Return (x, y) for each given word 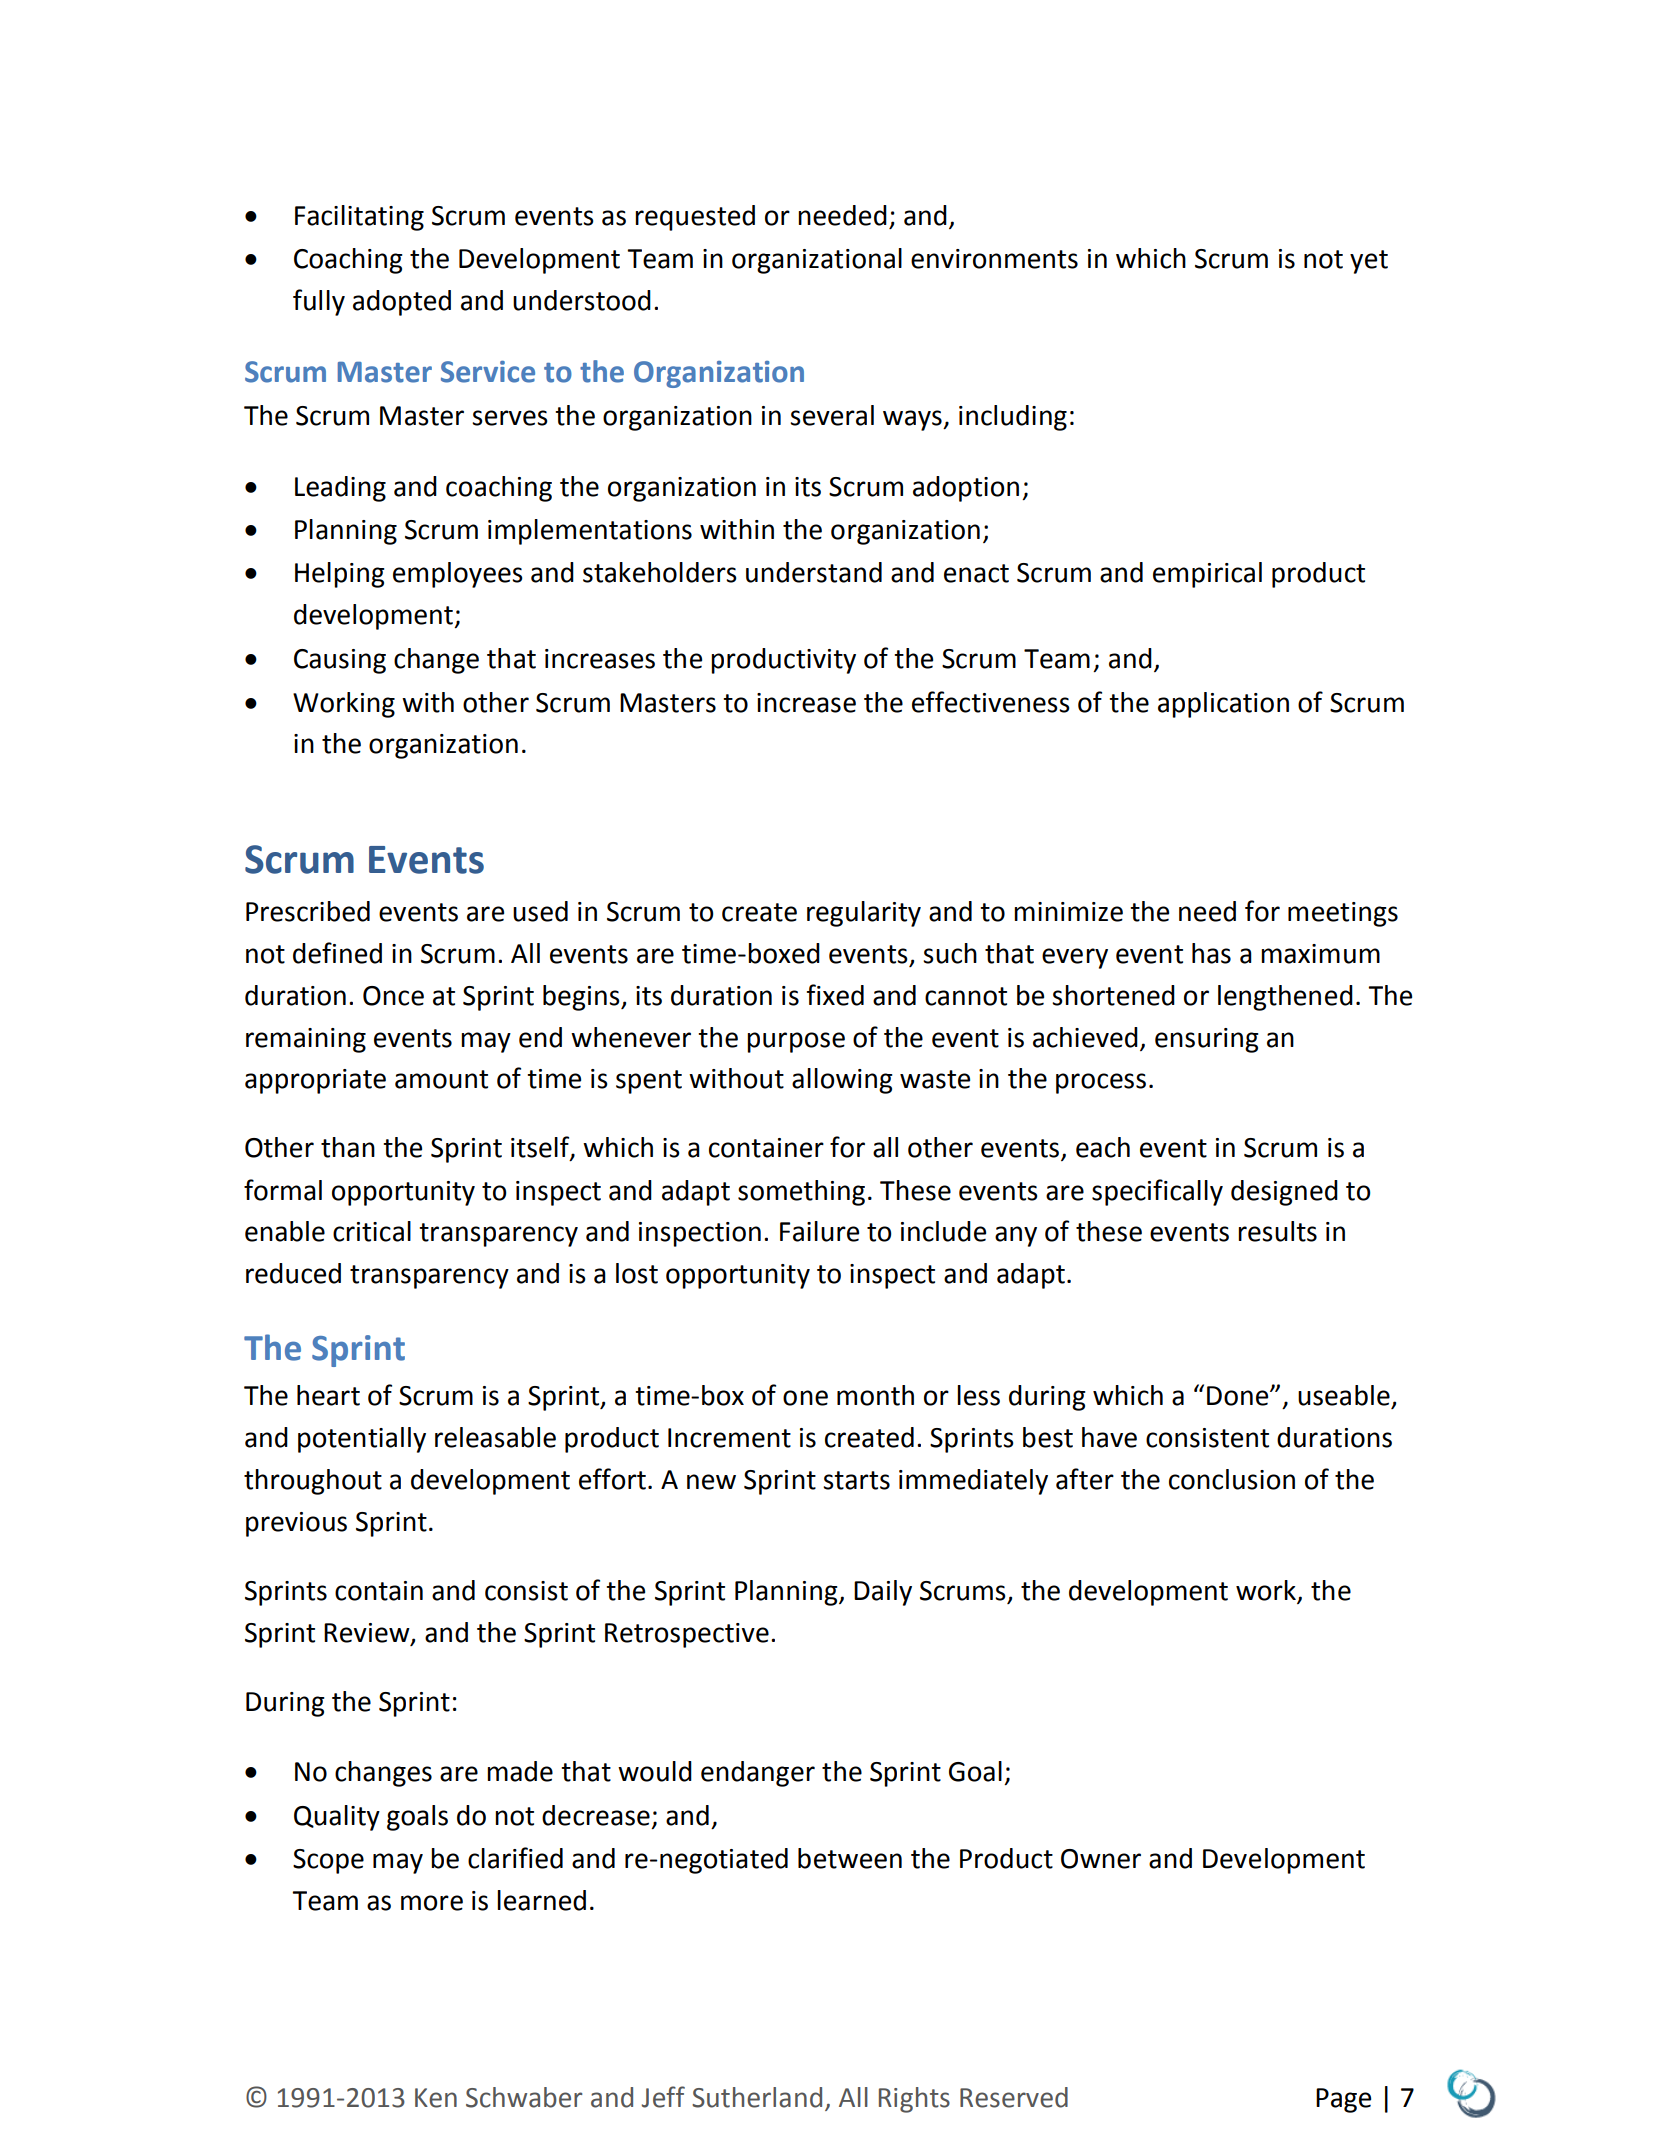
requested (695, 218)
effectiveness (991, 702)
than (348, 1147)
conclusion (1232, 1479)
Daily (883, 1593)
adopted (402, 303)
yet (1369, 262)
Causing (340, 661)
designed (1284, 1193)
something (801, 1193)
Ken (436, 2098)
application (1223, 705)
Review (368, 1634)
